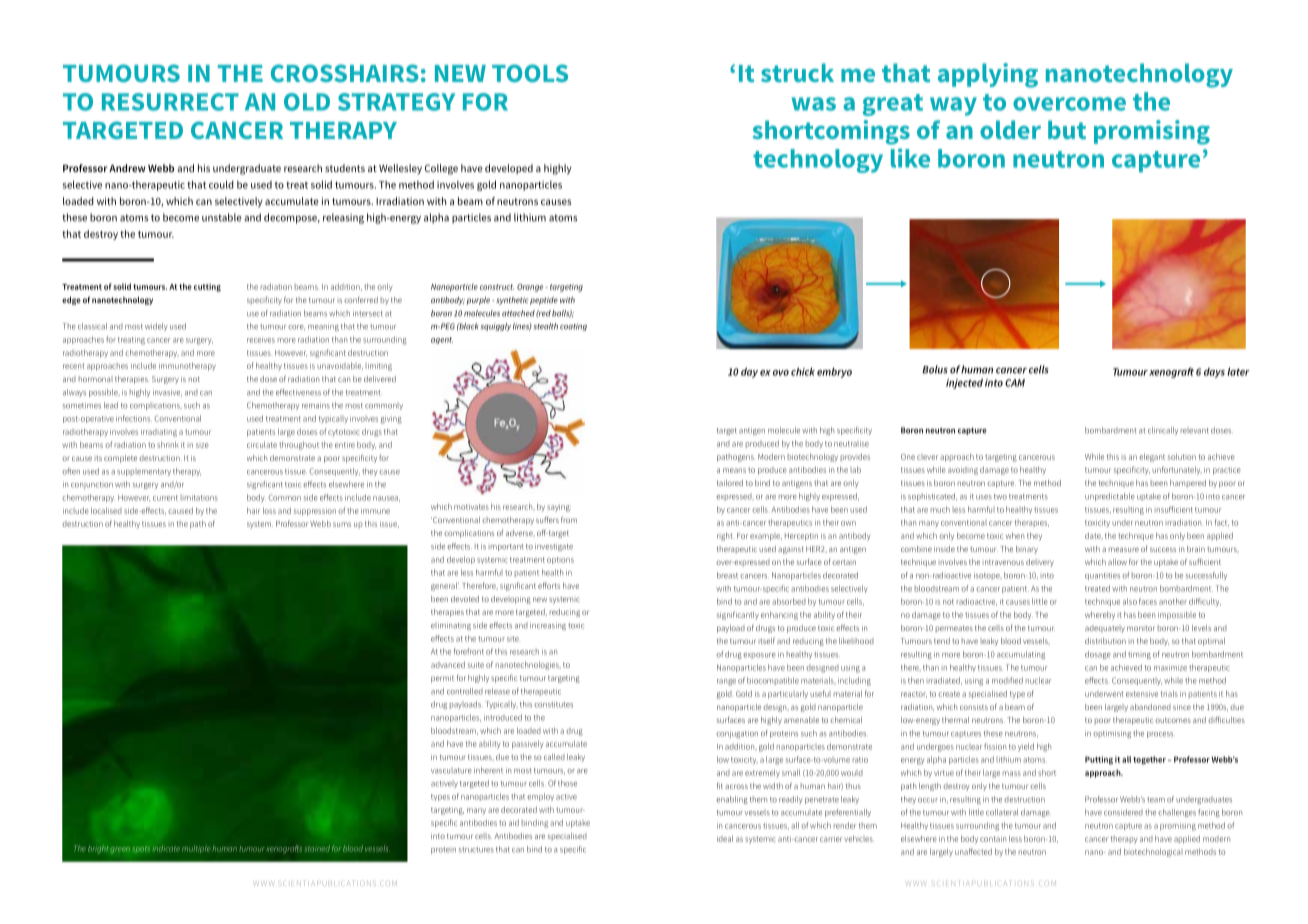 The height and width of the document is (924, 1308). I want to click on date, so click(1094, 536).
